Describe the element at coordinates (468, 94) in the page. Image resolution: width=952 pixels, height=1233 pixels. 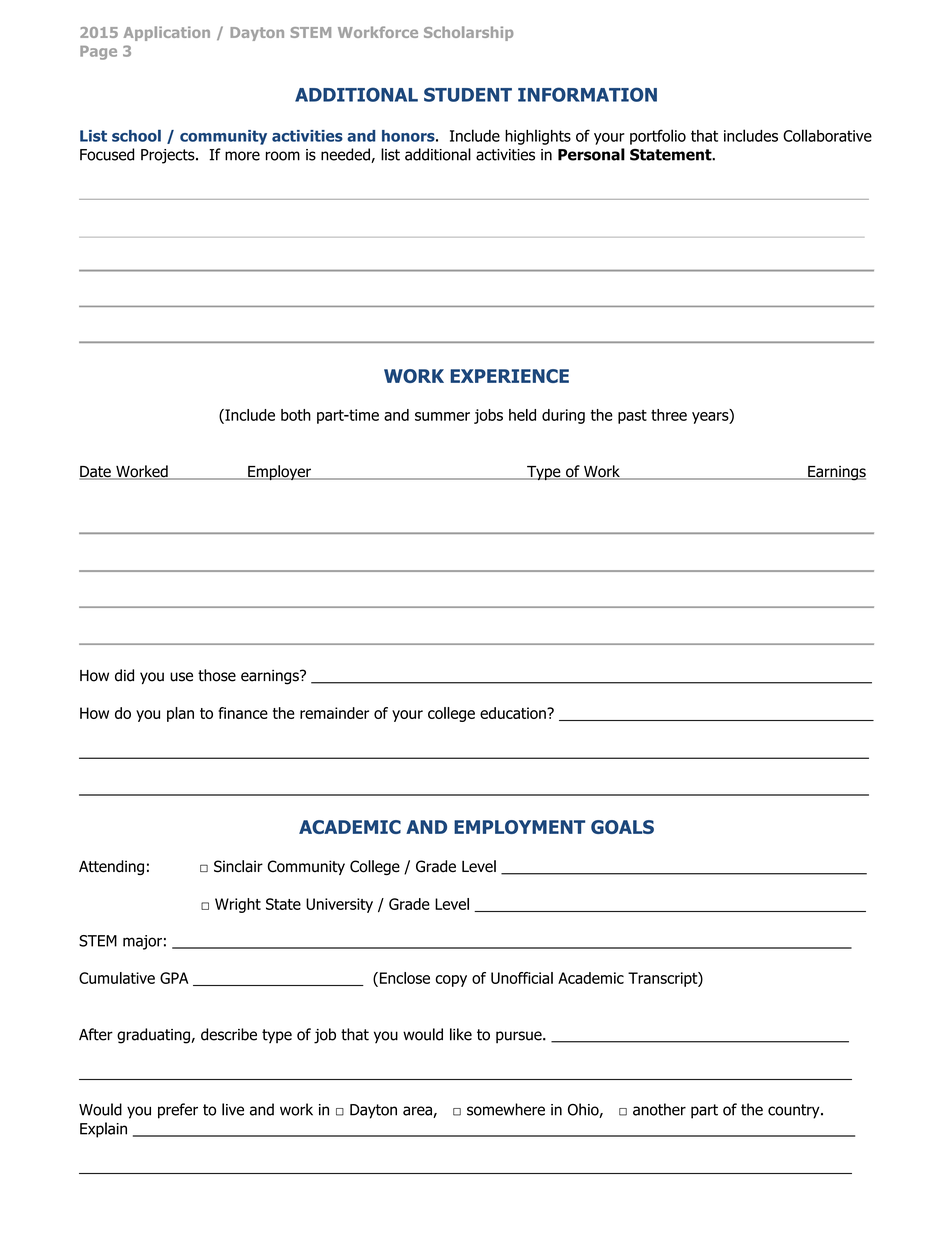
I see `STUDENT` at that location.
